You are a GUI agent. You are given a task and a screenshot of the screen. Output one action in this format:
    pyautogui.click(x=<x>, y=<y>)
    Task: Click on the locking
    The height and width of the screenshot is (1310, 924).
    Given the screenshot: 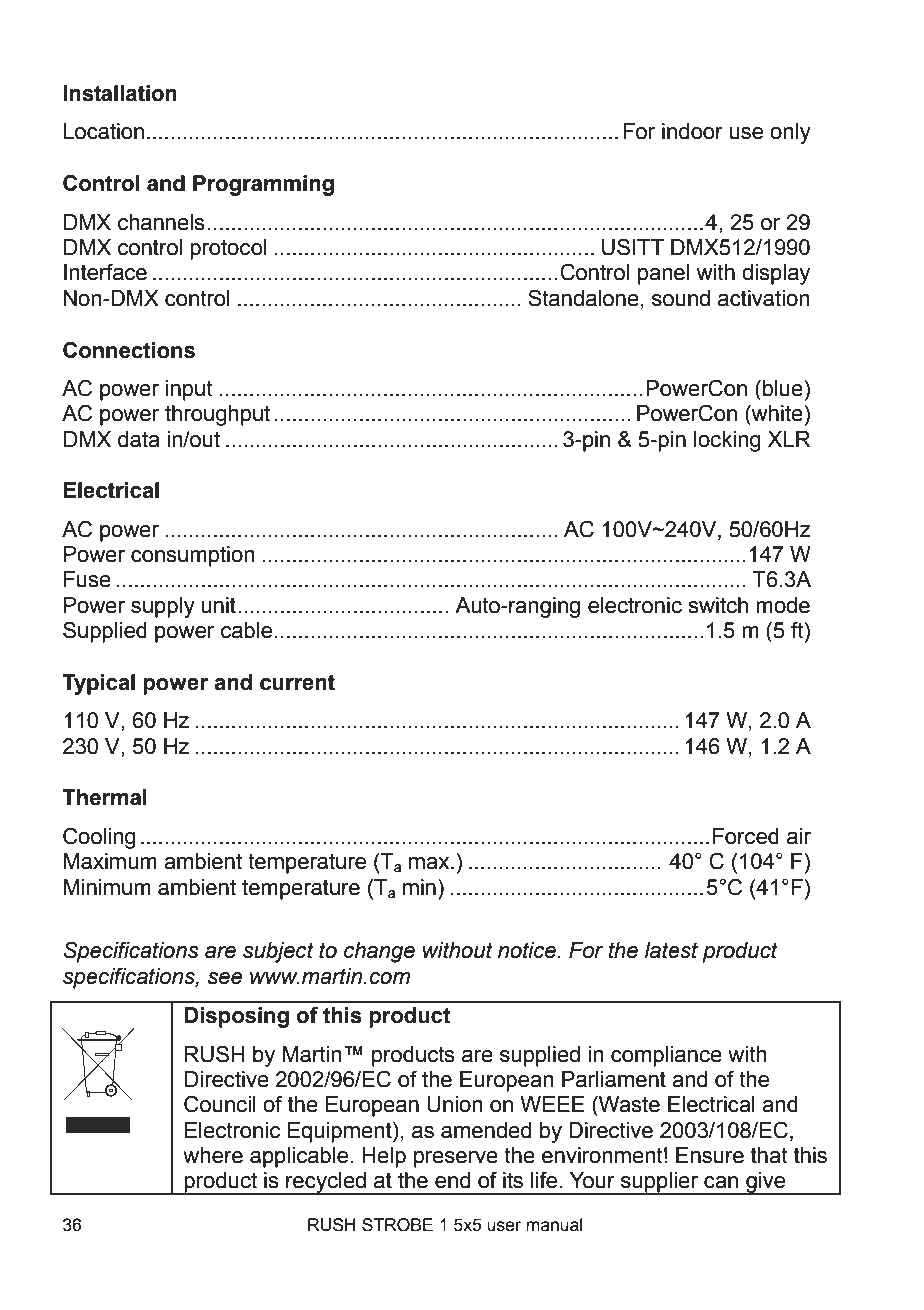 What is the action you would take?
    pyautogui.click(x=727, y=441)
